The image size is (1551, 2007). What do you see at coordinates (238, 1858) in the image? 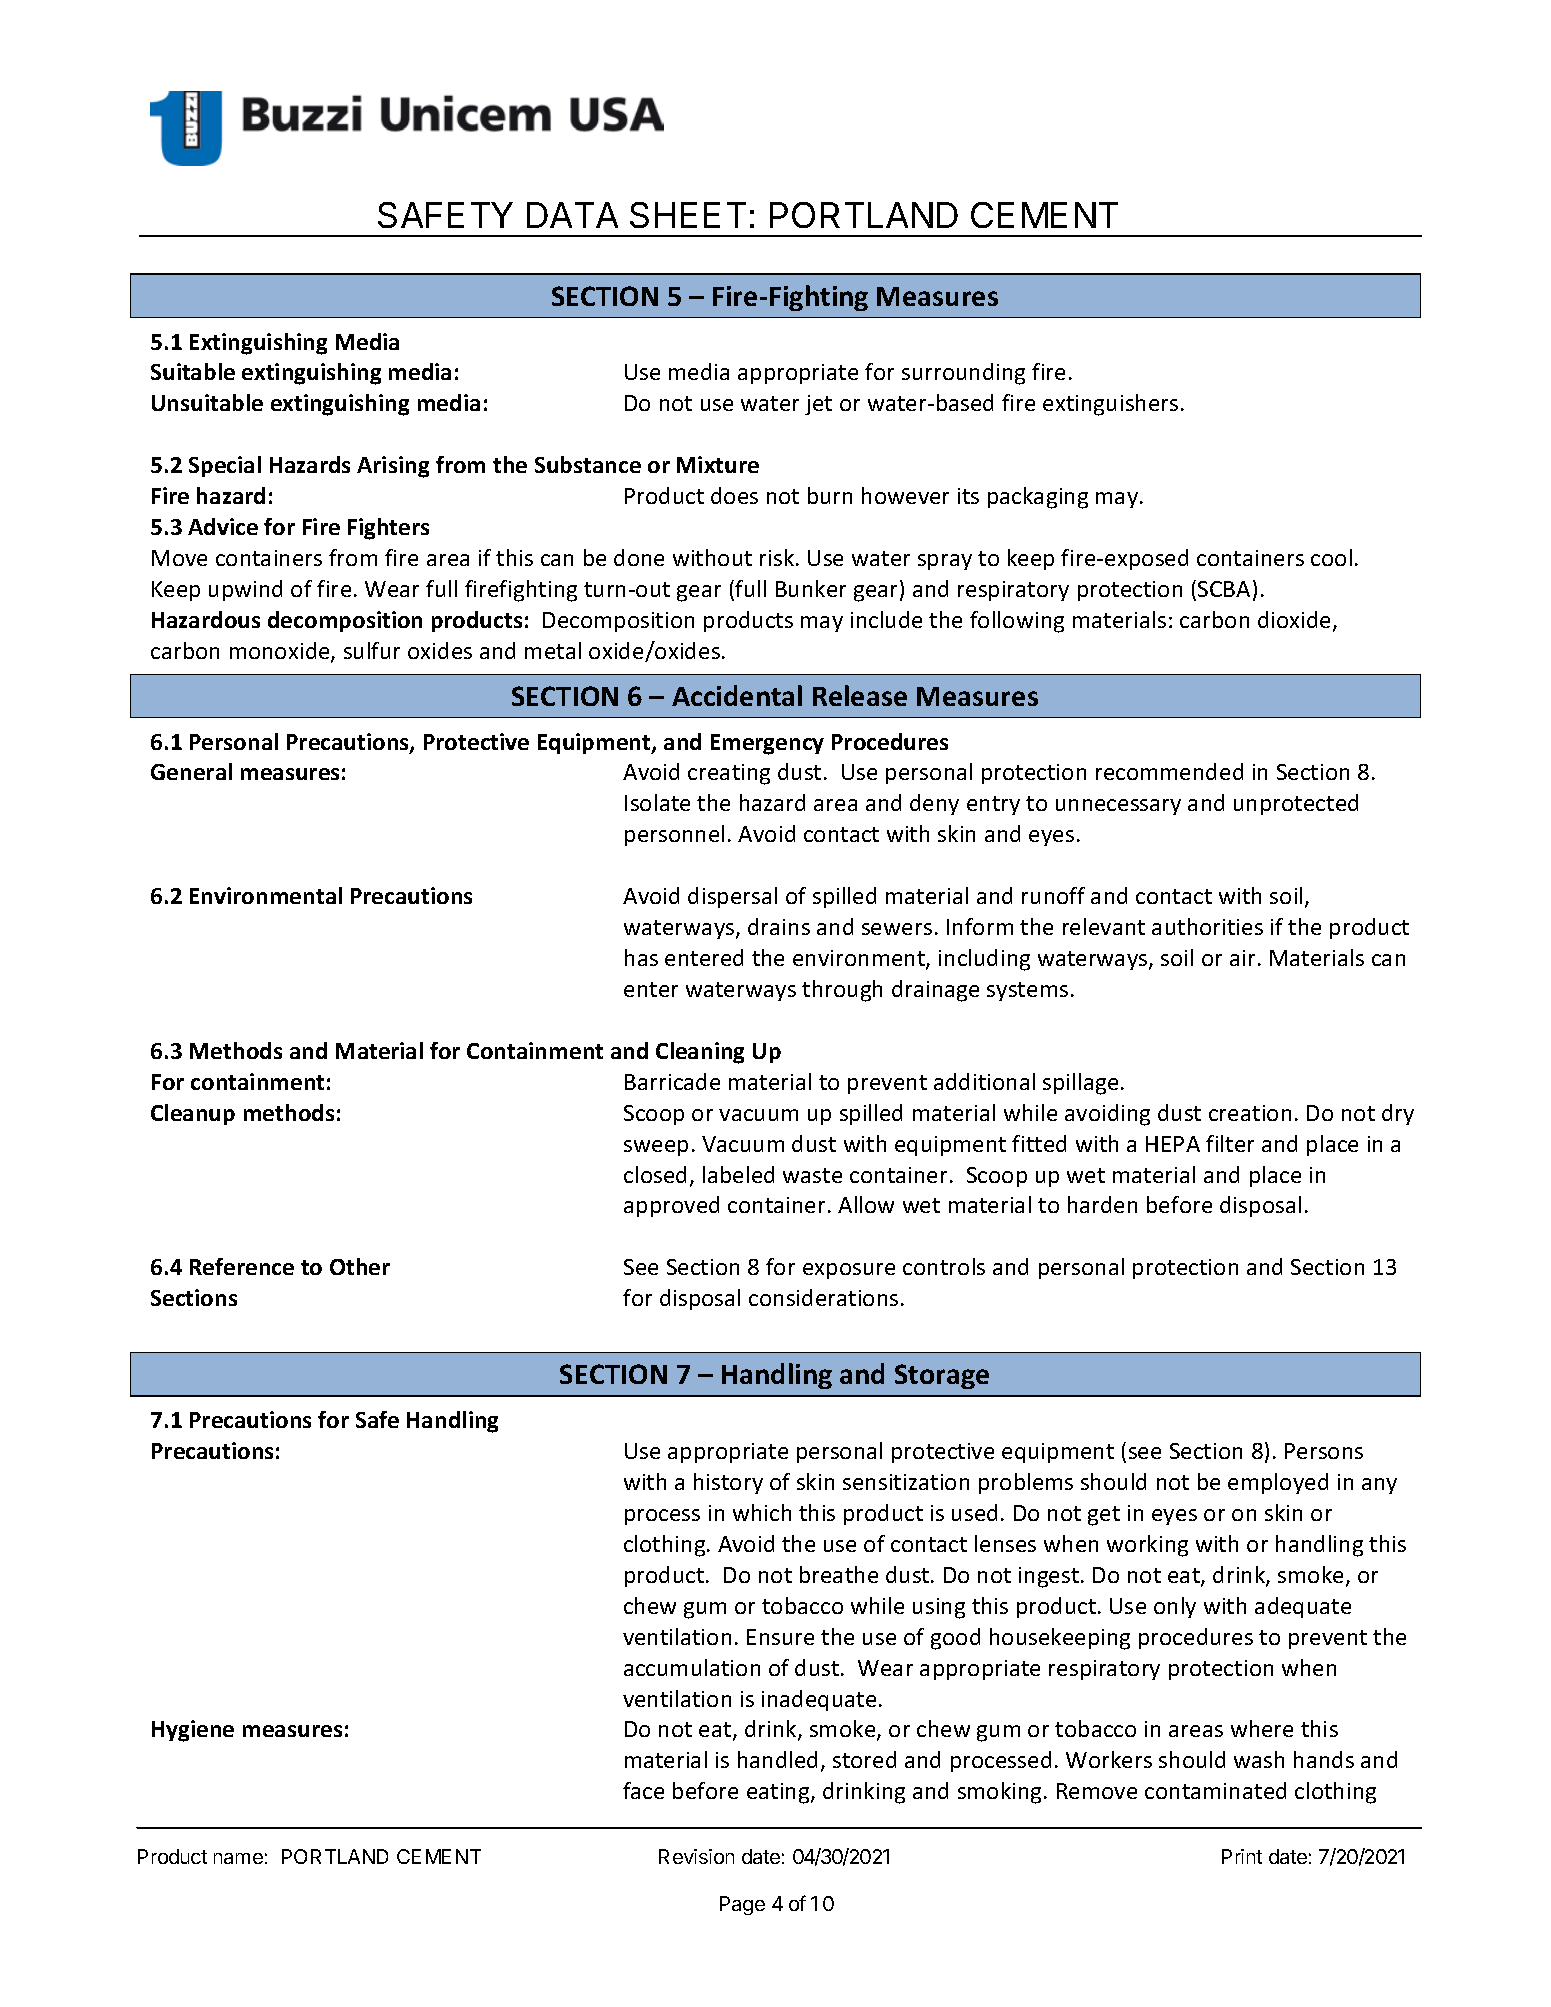
I see `name` at bounding box center [238, 1858].
